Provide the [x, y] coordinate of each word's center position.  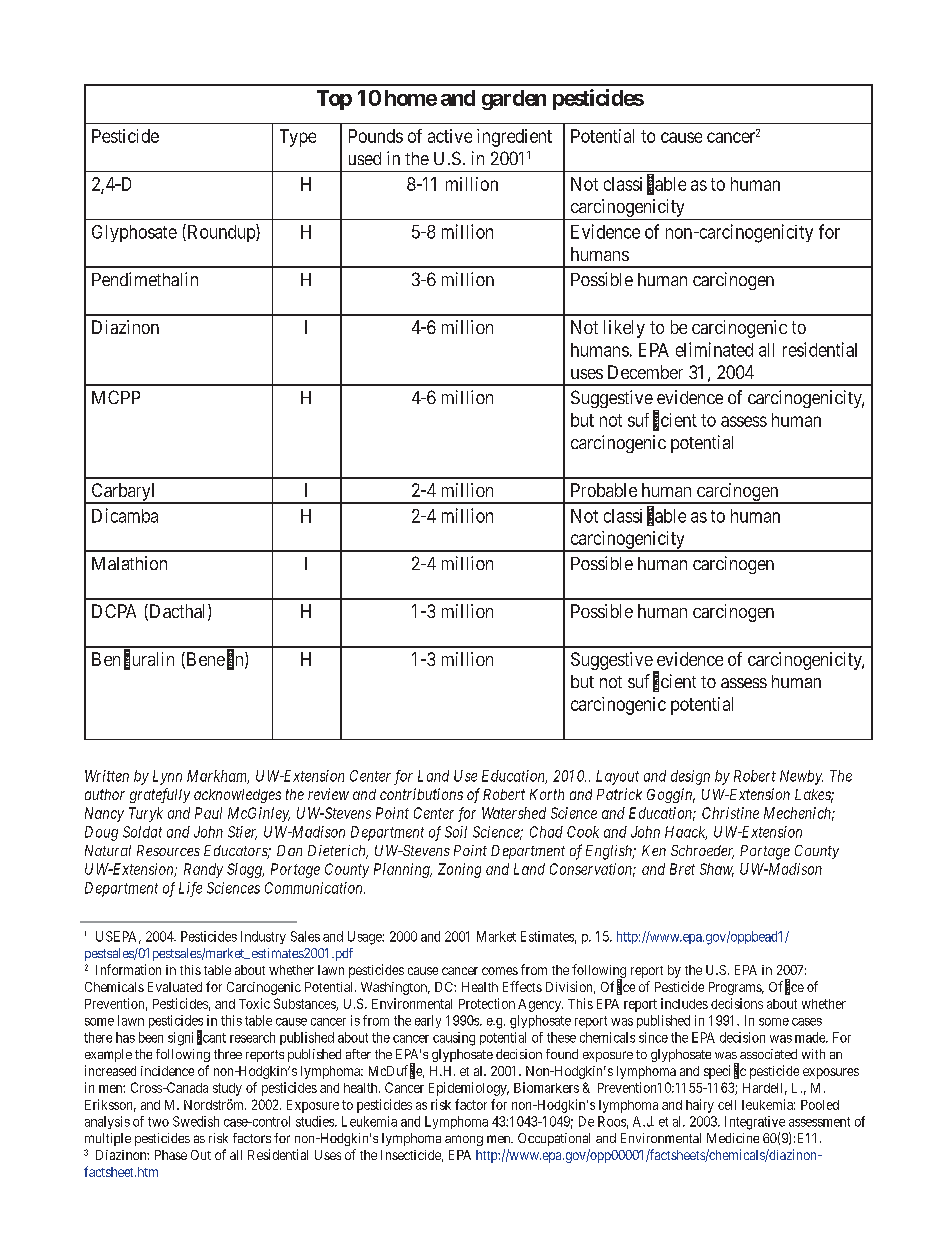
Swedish [196, 1121]
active [450, 136]
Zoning [459, 870]
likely [624, 329]
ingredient [514, 138]
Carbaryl [123, 493]
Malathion [129, 563]
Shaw [717, 870]
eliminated [714, 349]
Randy [203, 870]
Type [298, 138]
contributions [421, 794]
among [464, 1140]
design [690, 777]
